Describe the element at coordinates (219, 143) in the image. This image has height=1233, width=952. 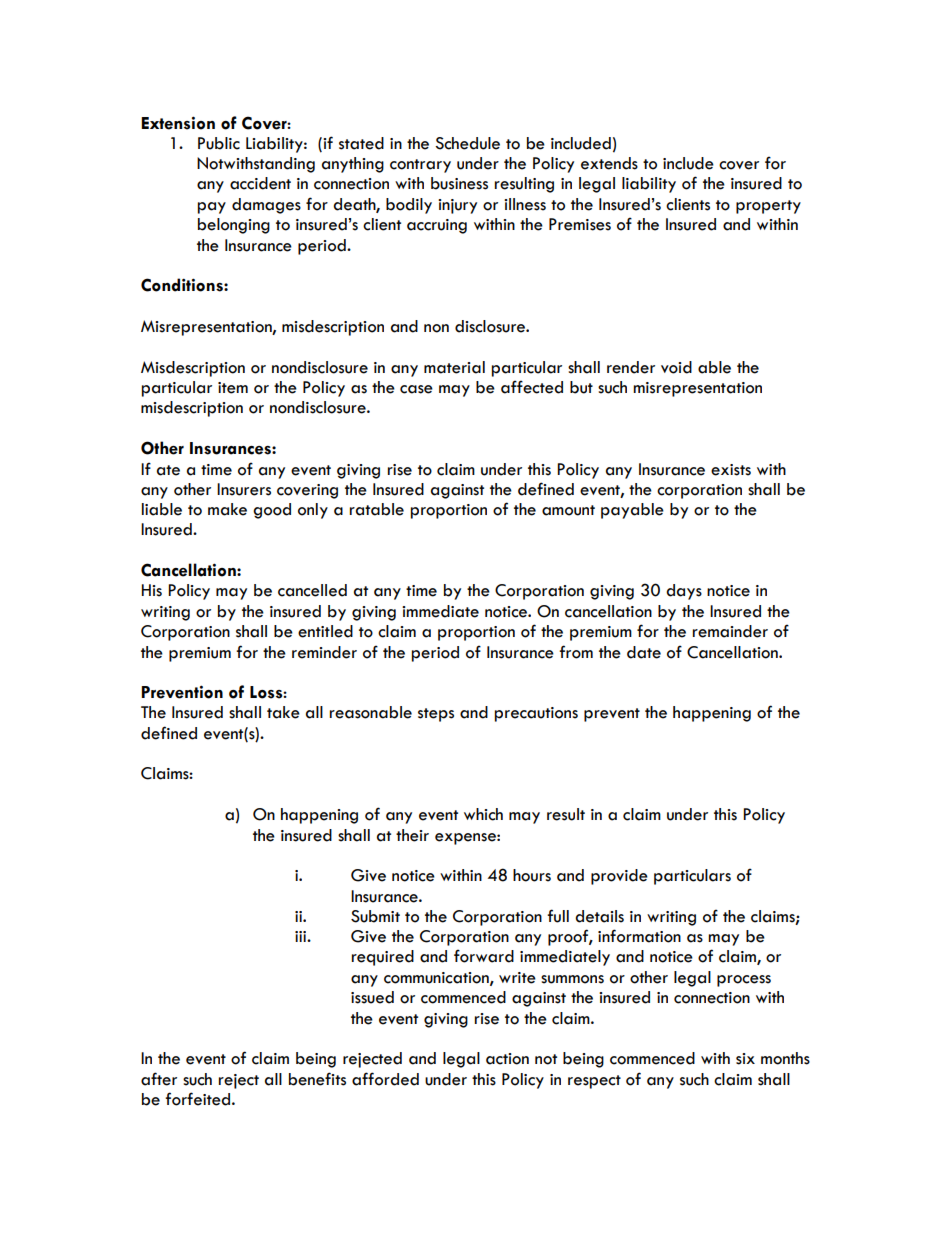
I see `Public` at that location.
